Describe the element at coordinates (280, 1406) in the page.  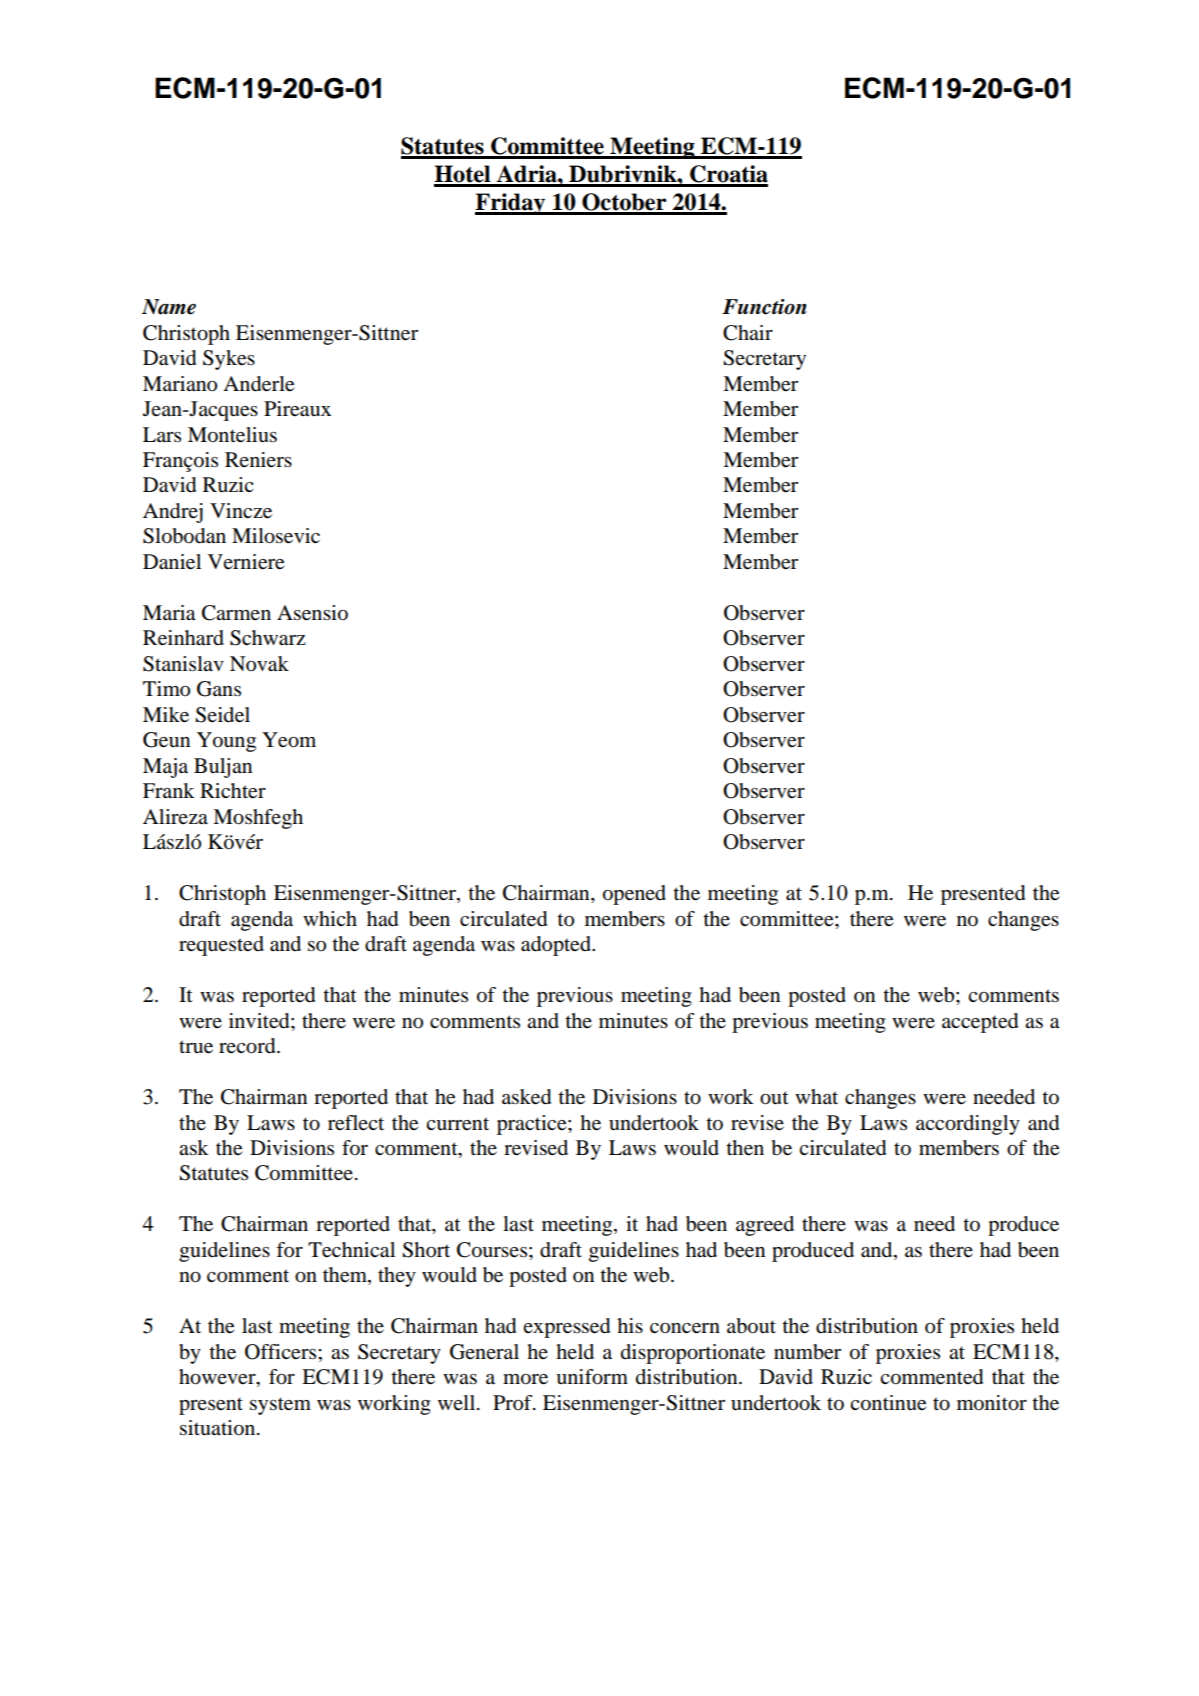
I see `system` at that location.
